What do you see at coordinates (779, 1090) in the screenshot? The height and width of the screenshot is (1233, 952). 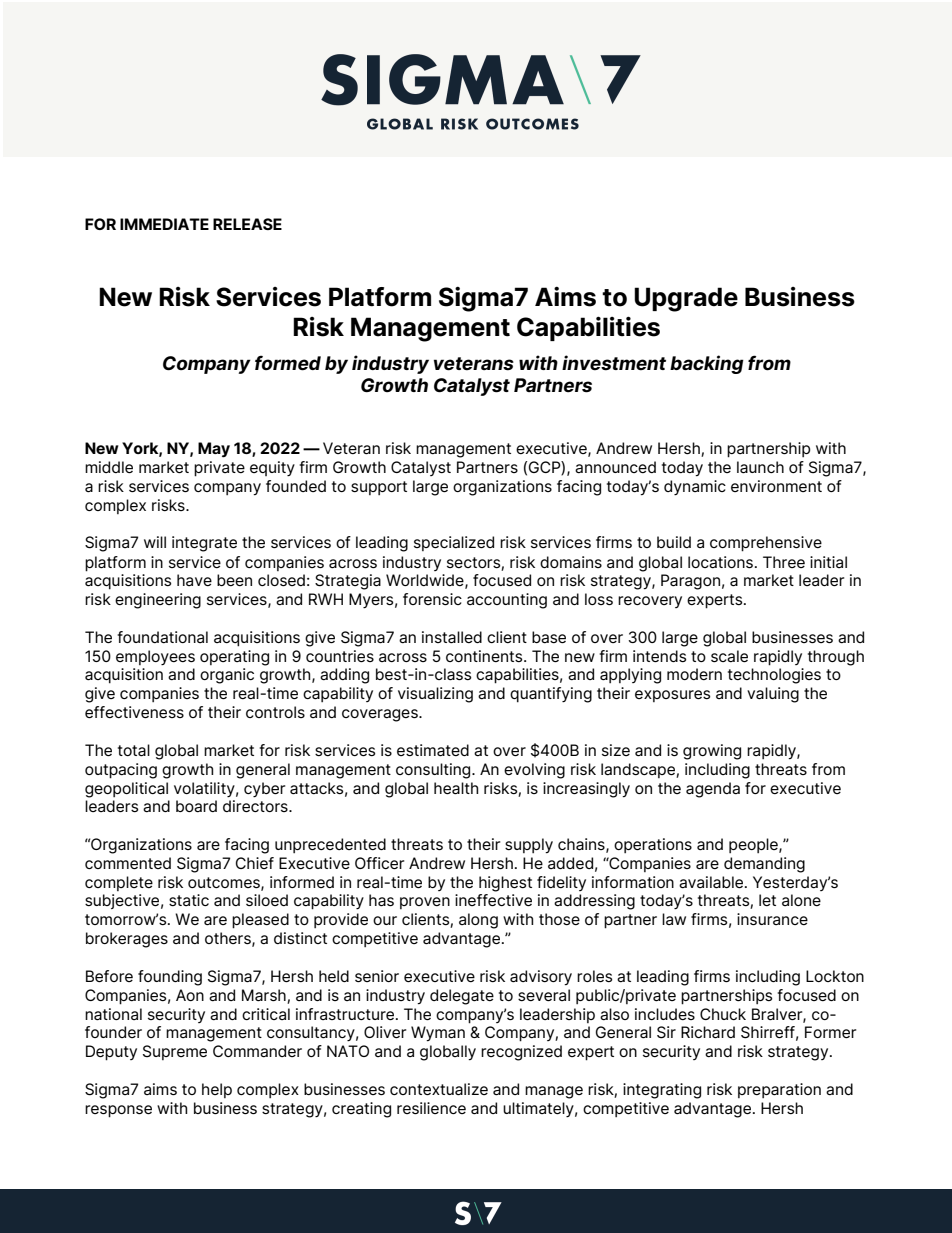 I see `preparation` at bounding box center [779, 1090].
